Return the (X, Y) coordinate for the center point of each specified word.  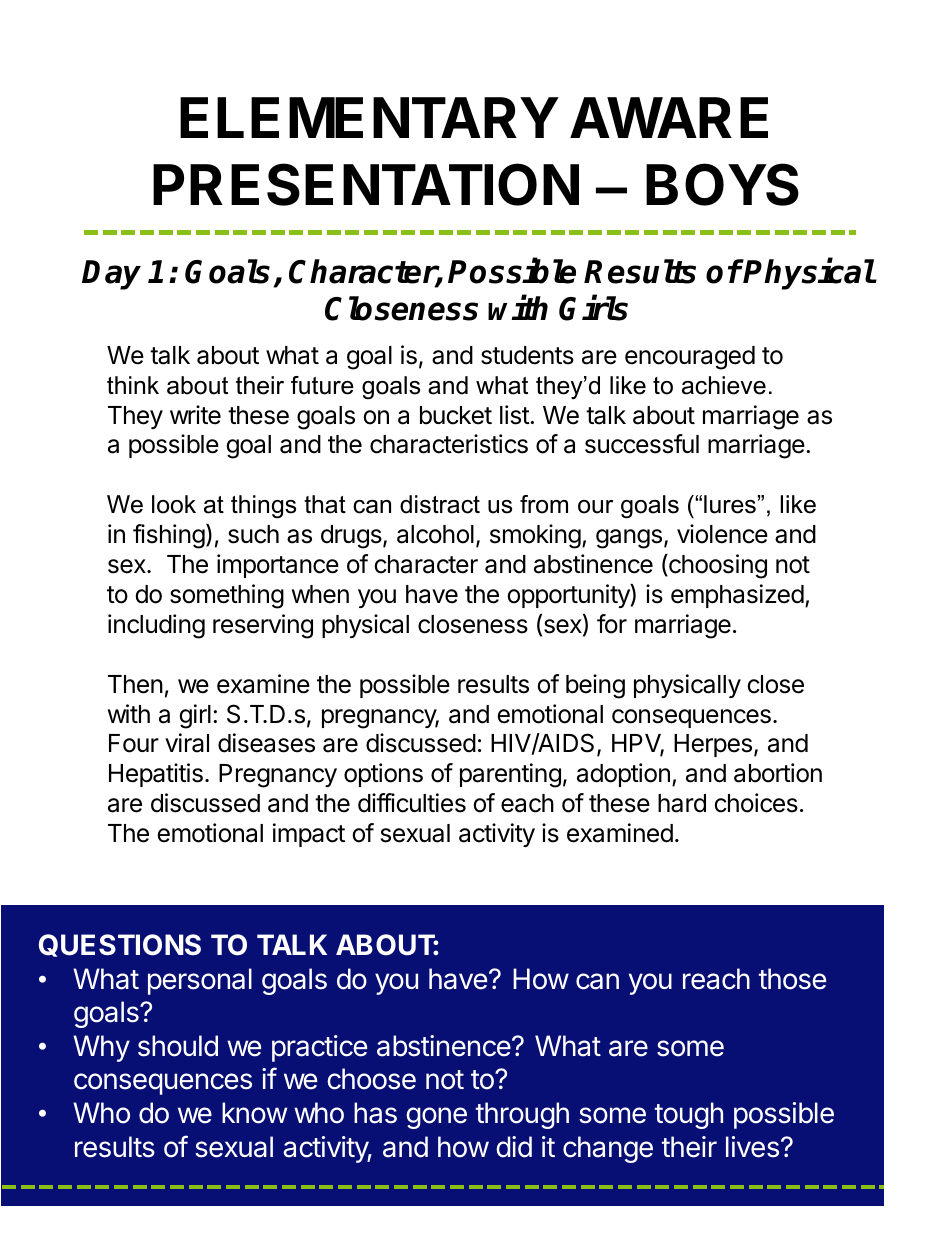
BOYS (722, 184)
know (254, 1113)
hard (682, 803)
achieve (724, 385)
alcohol (435, 534)
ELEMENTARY (369, 117)
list (515, 415)
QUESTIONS (120, 945)
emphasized (737, 596)
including (156, 626)
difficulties (412, 803)
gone (436, 1118)
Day (111, 275)
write (195, 415)
